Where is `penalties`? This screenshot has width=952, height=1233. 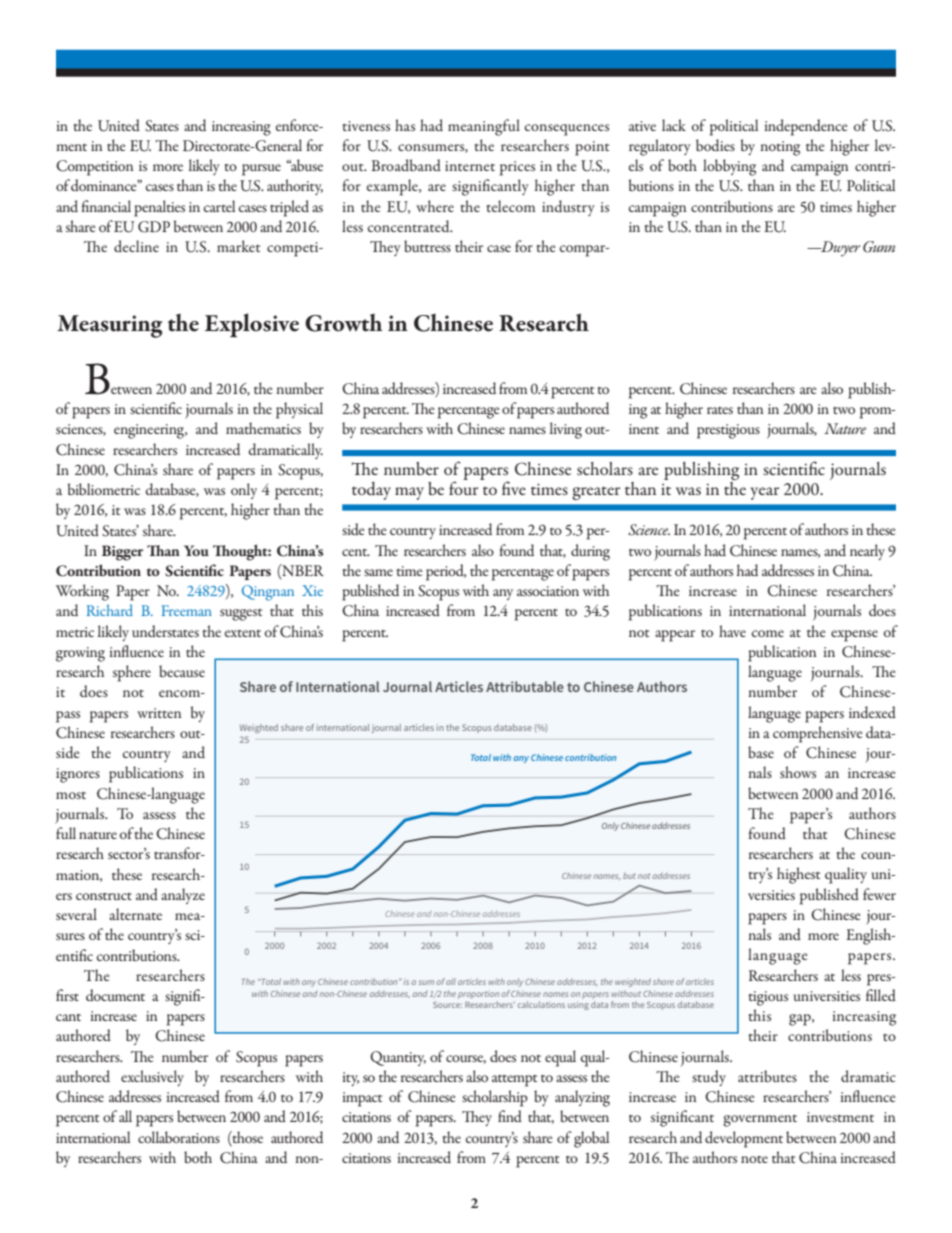 penalties is located at coordinates (159, 208).
